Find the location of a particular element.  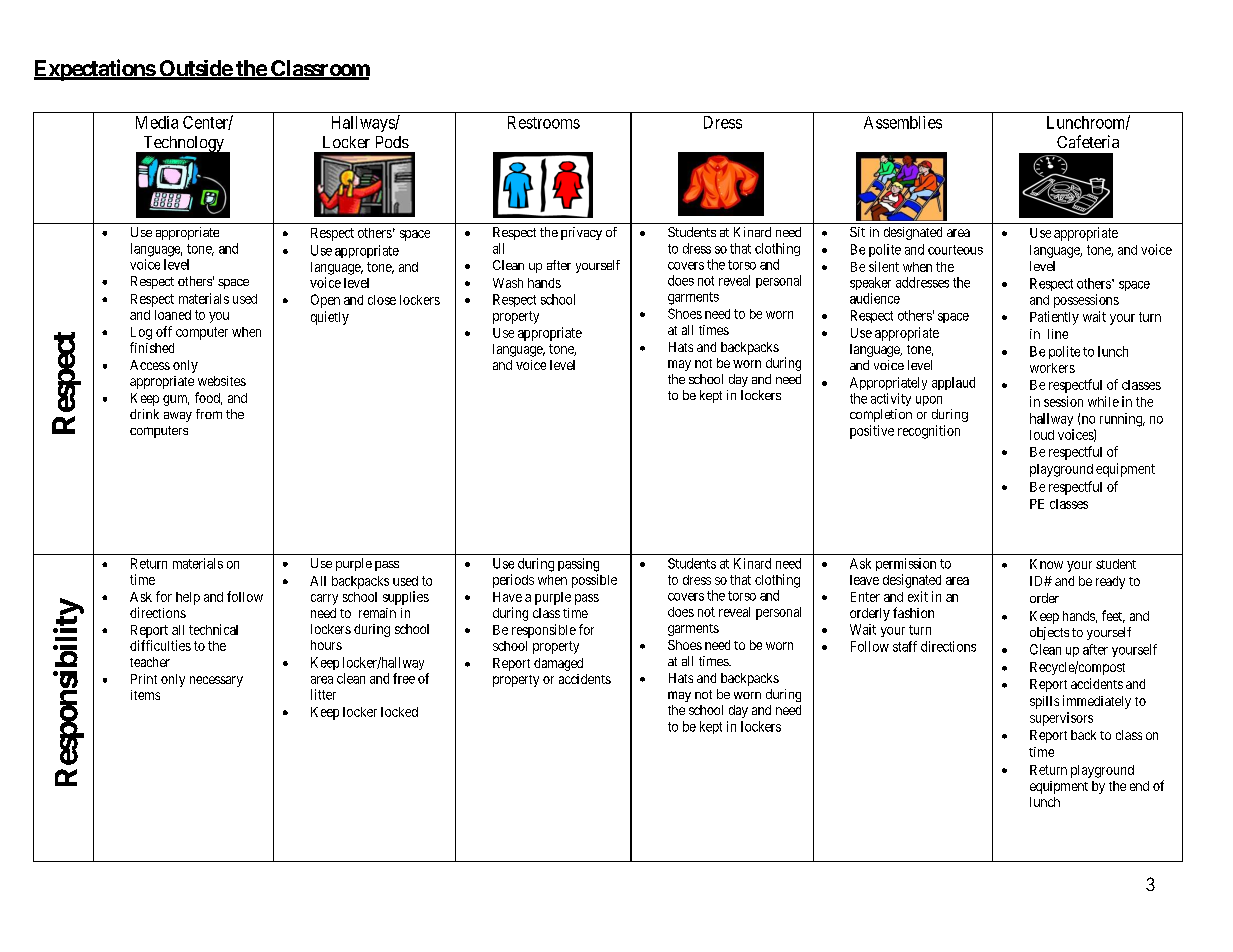

Cafeteria is located at coordinates (1088, 141).
